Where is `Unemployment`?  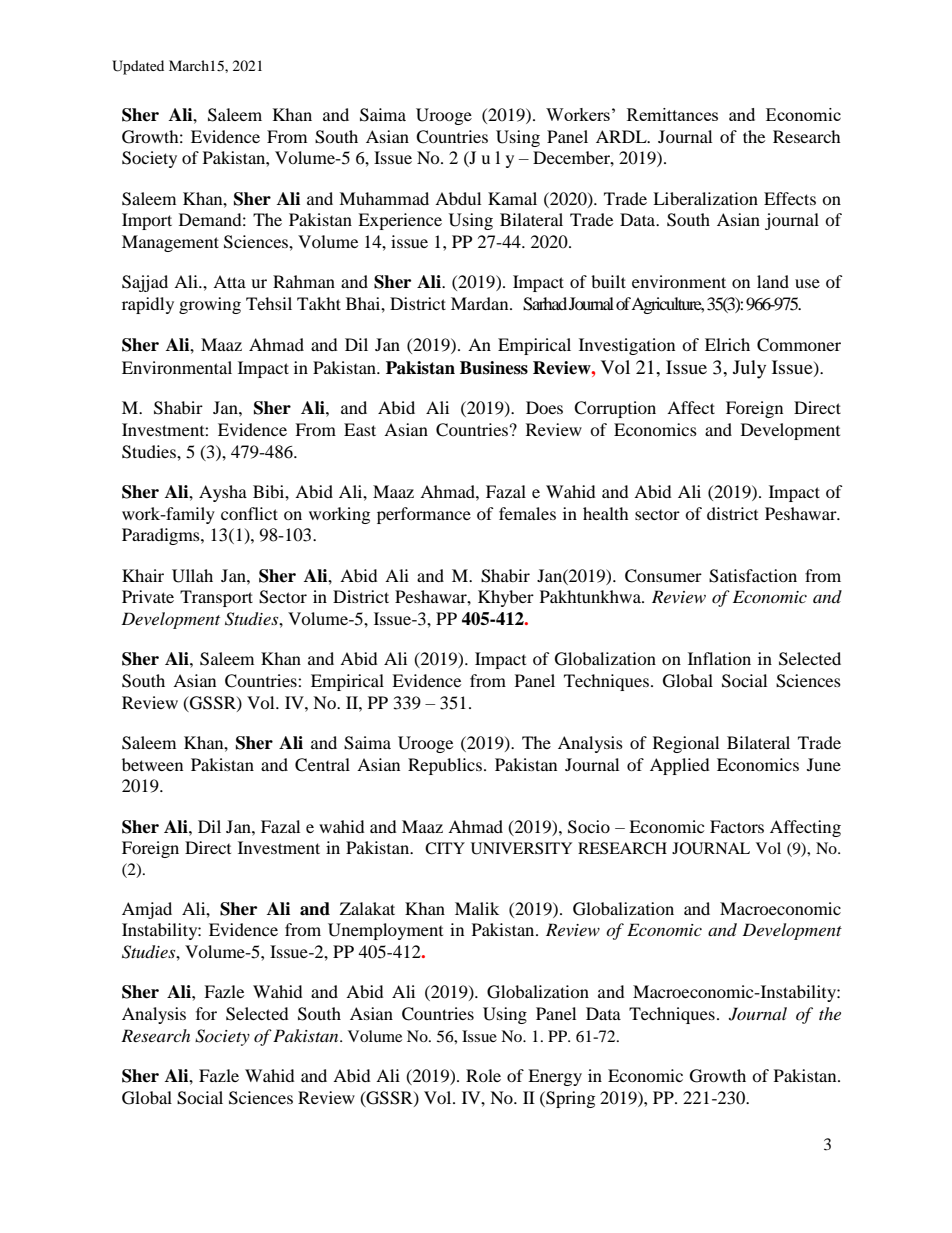
Unemployment is located at coordinates (385, 931).
